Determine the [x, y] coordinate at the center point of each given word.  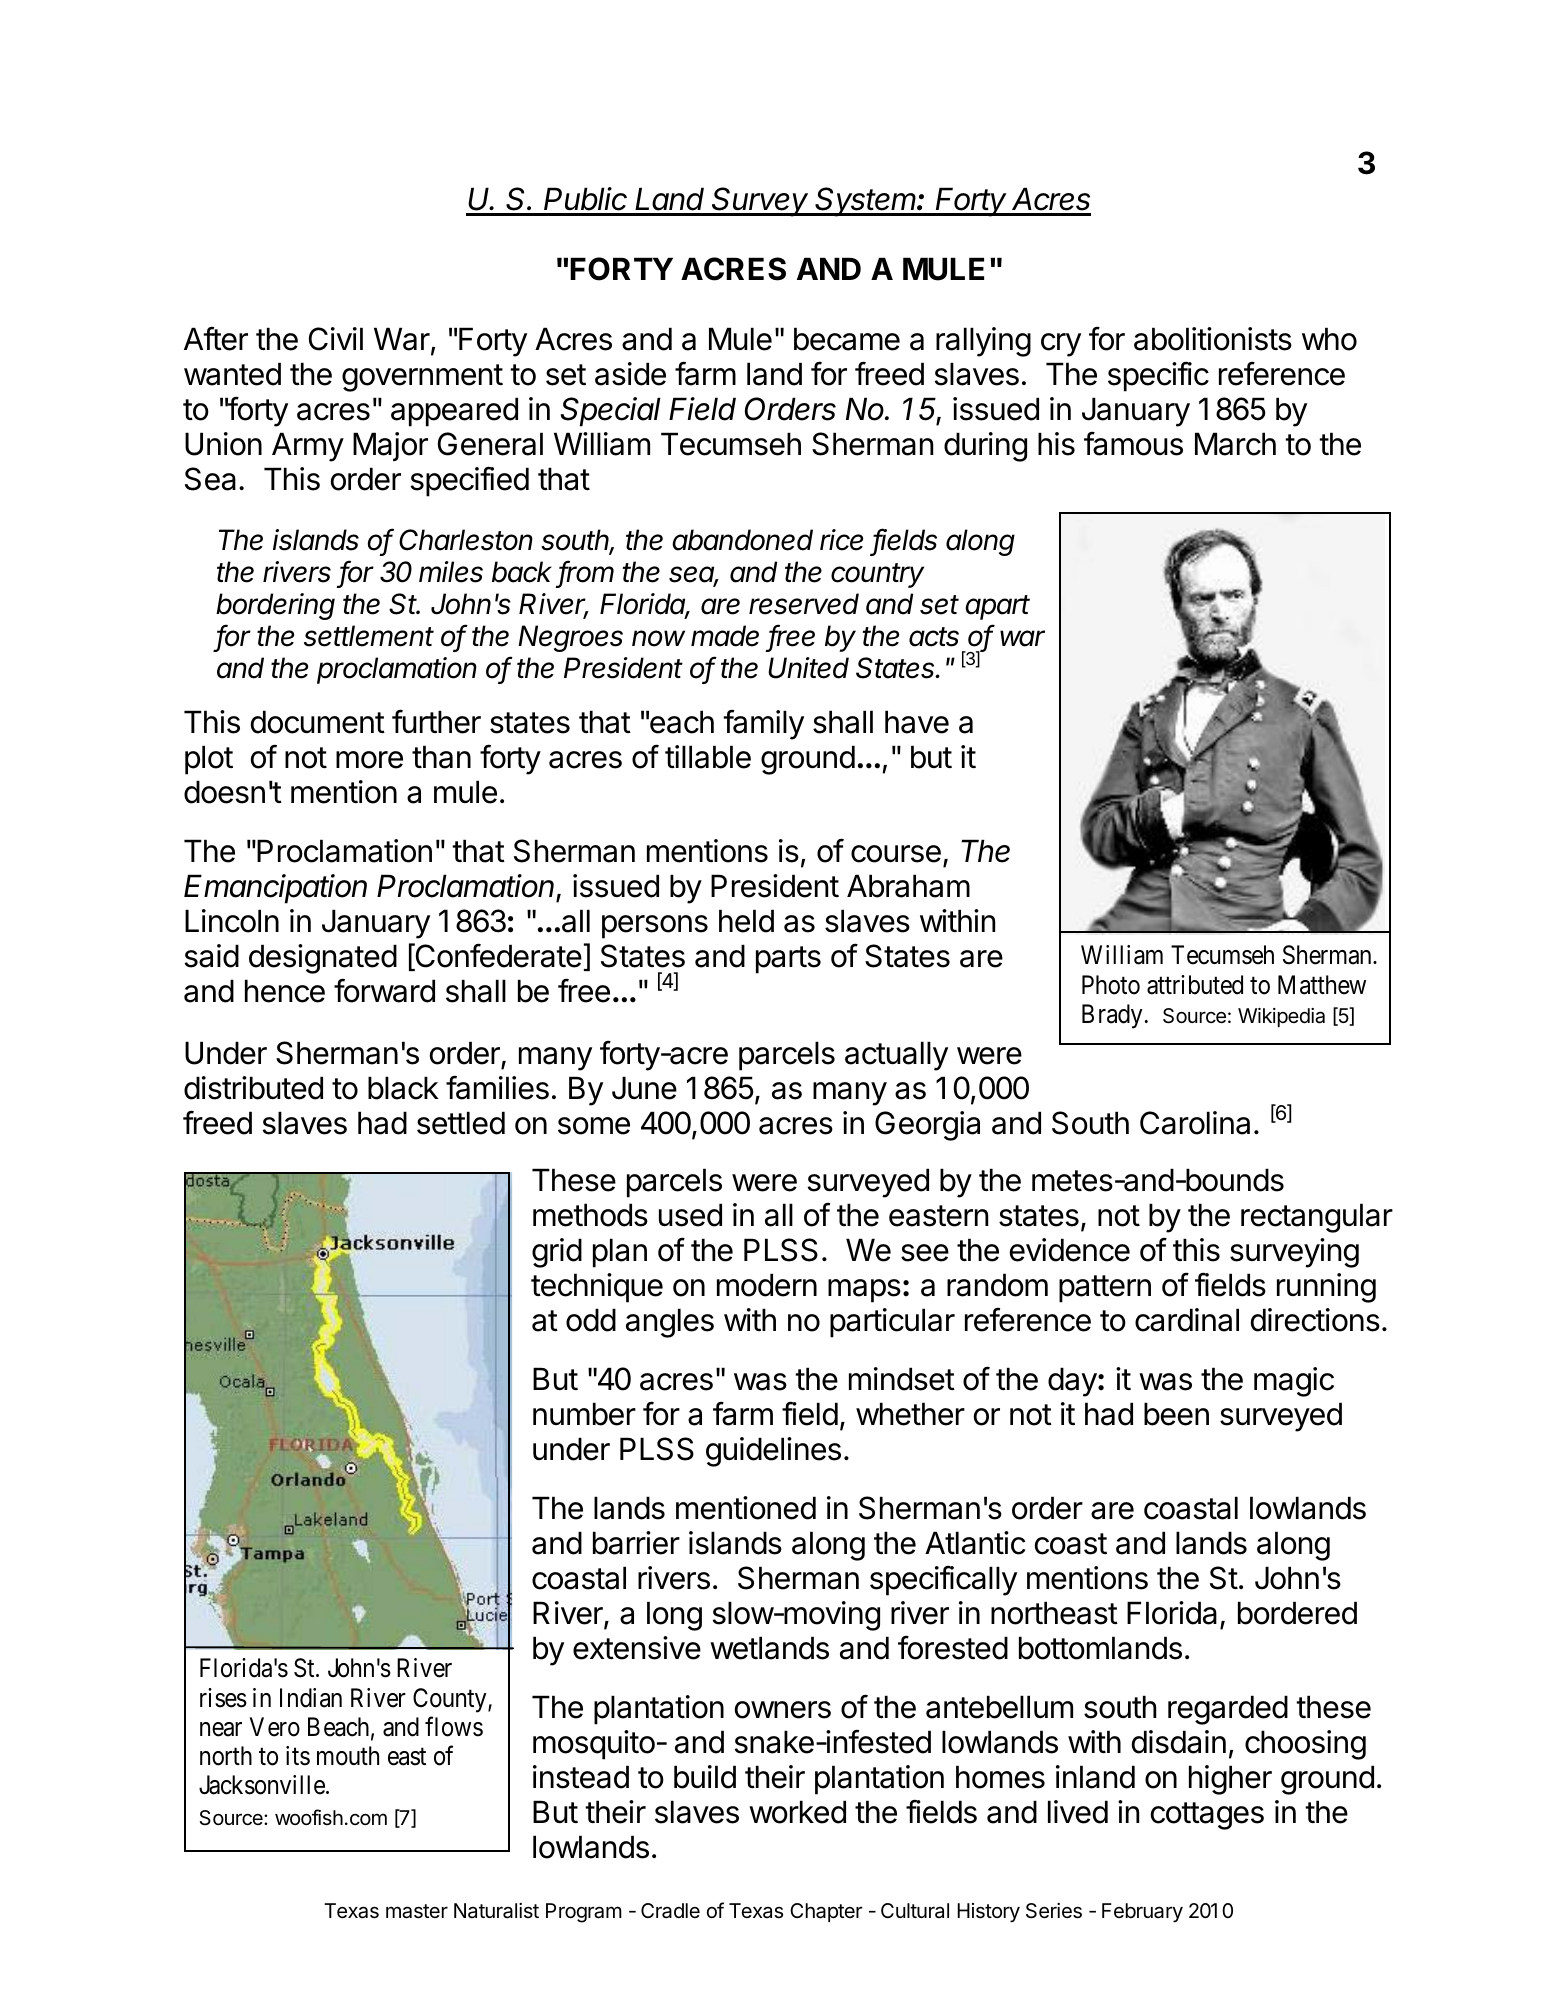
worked [797, 1812]
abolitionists [1213, 339]
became [847, 339]
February [1142, 1913]
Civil [336, 339]
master [417, 1911]
